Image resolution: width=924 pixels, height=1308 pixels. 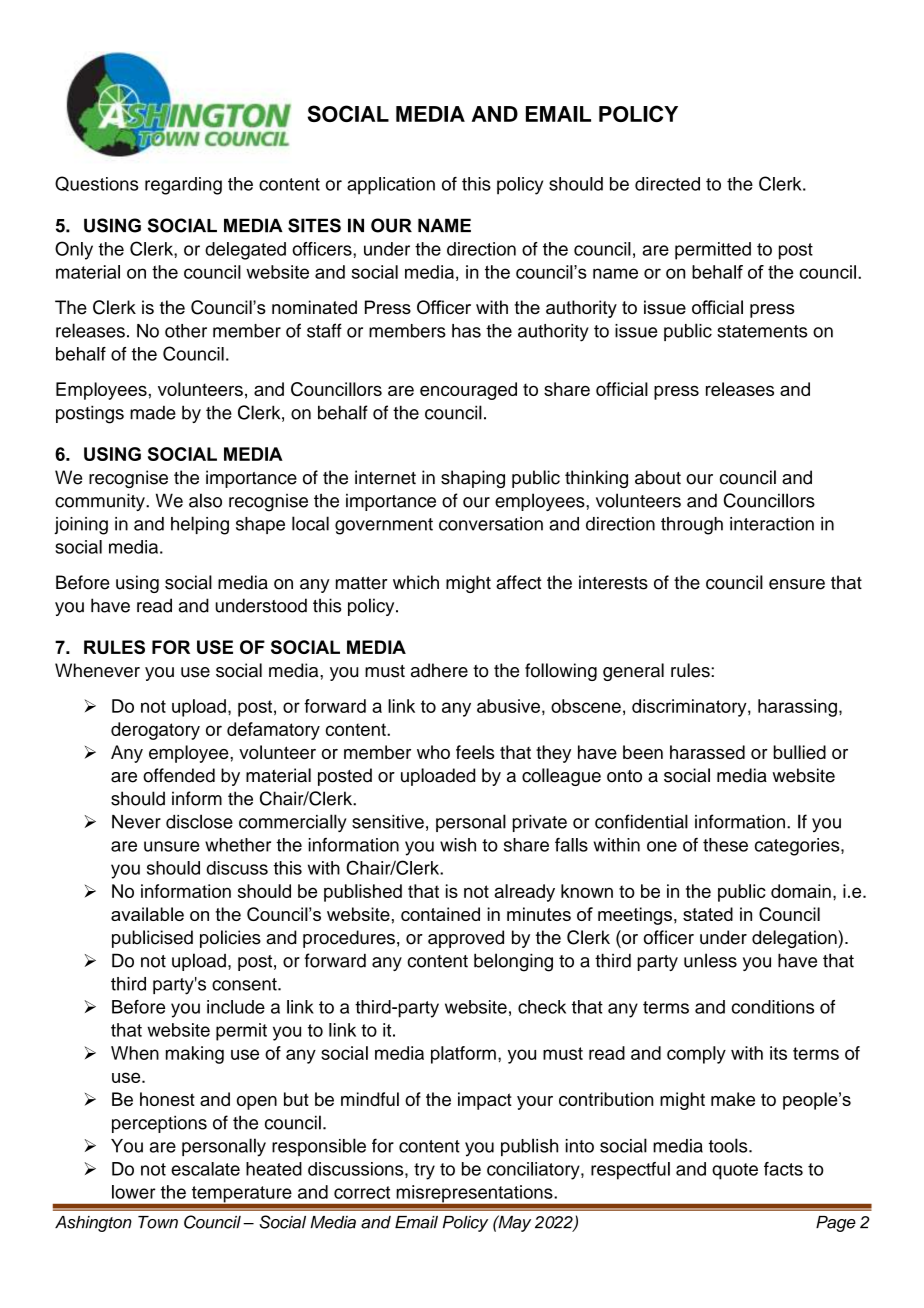 I want to click on include, so click(x=236, y=1007).
